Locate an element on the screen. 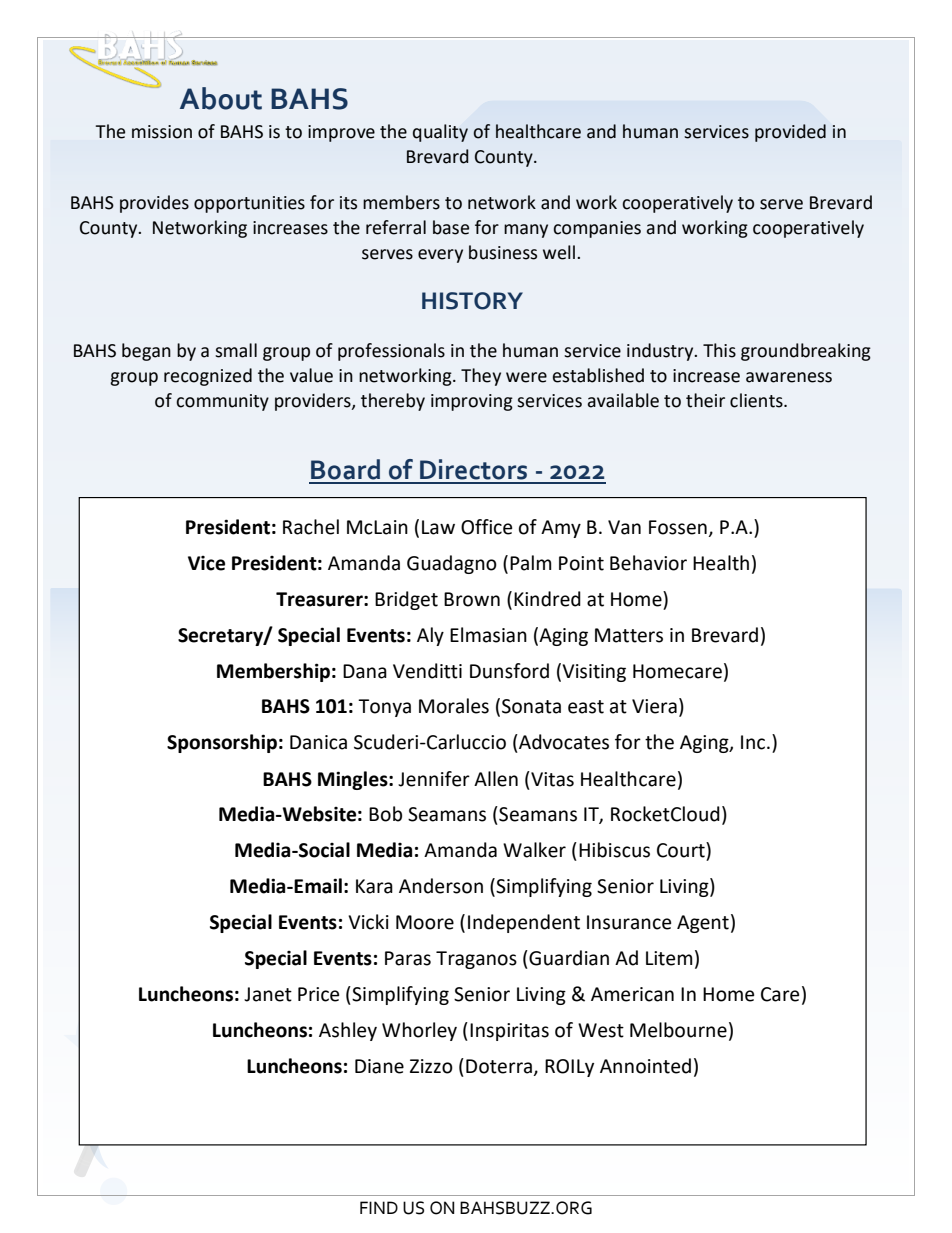  FIND is located at coordinates (379, 1207).
